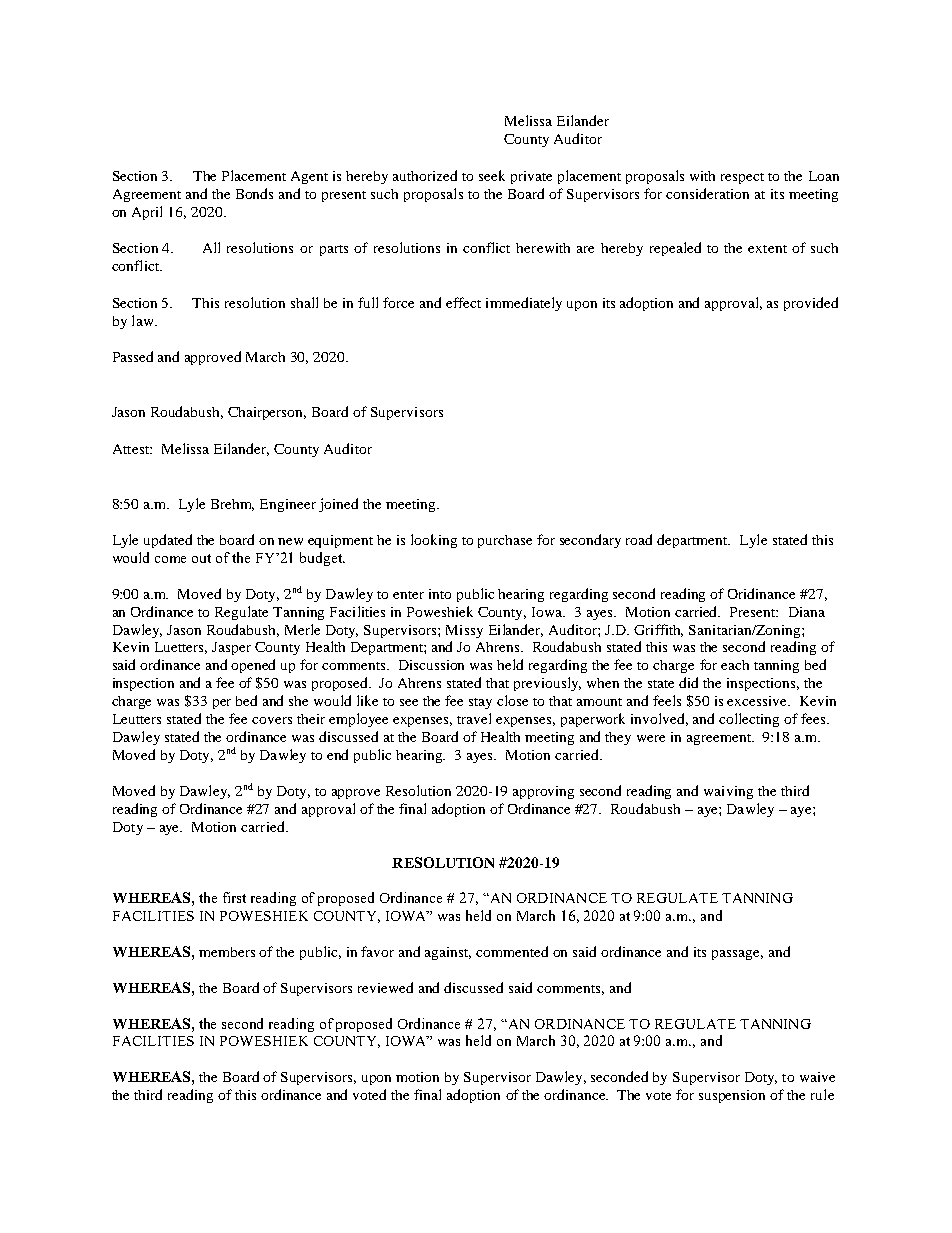 The width and height of the screenshot is (952, 1233). I want to click on first, so click(234, 897).
